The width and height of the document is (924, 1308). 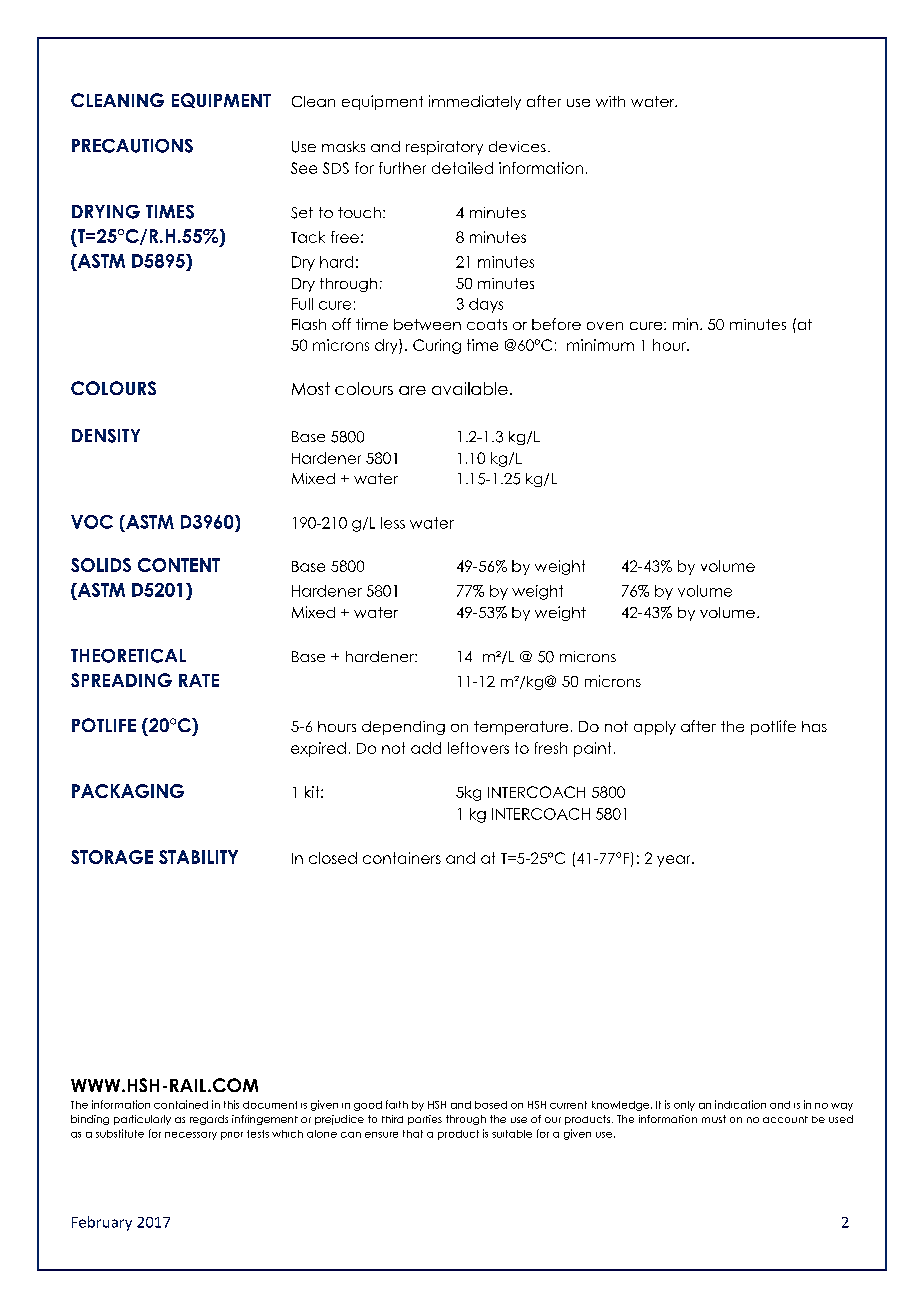 I want to click on respiratory, so click(x=444, y=148).
